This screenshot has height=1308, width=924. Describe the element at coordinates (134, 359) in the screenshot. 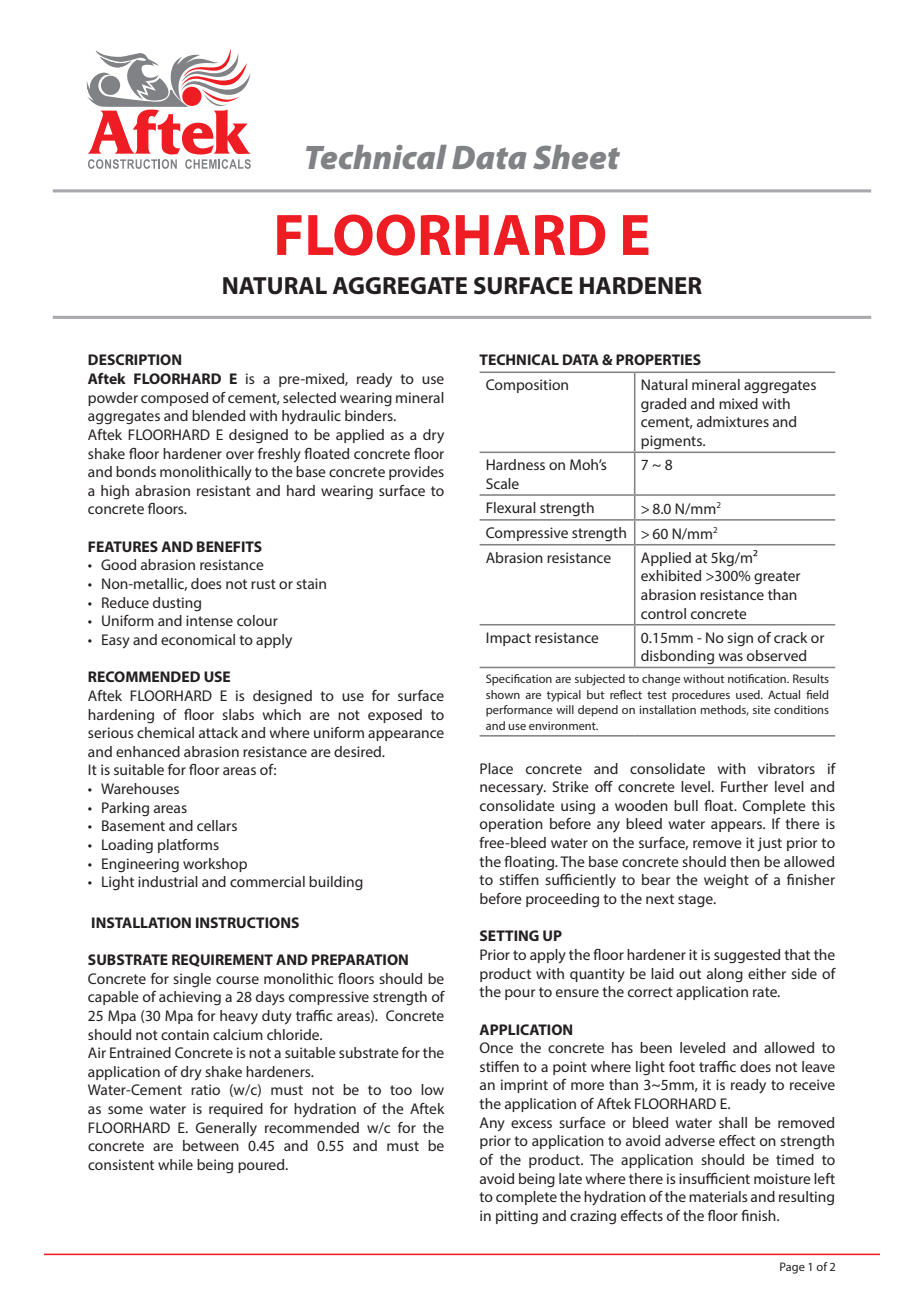

I see `DESCRIPTION` at that location.
